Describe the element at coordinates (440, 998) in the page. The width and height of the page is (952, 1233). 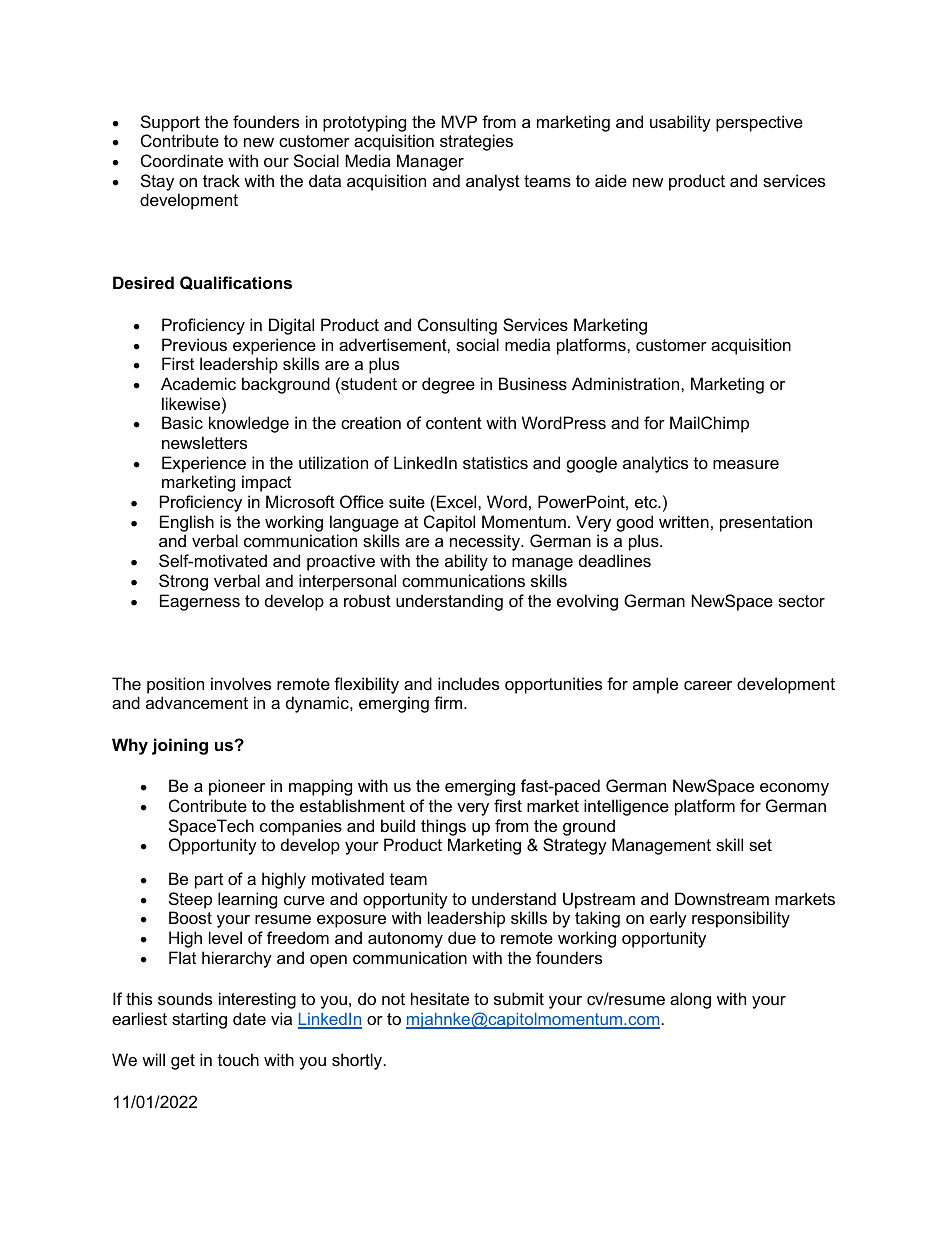
I see `hesitate` at that location.
